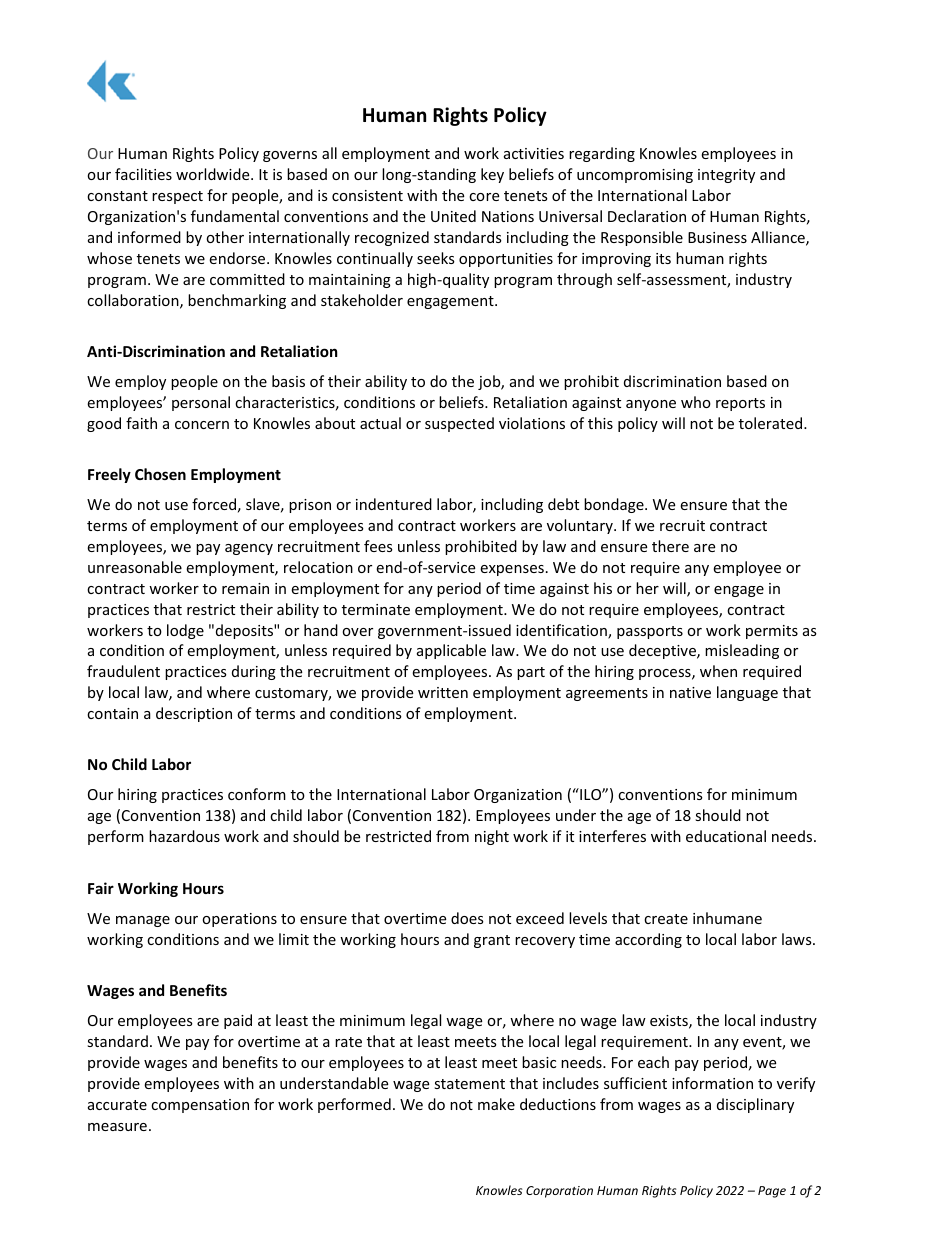 The height and width of the screenshot is (1233, 952). I want to click on hazardous, so click(184, 836).
